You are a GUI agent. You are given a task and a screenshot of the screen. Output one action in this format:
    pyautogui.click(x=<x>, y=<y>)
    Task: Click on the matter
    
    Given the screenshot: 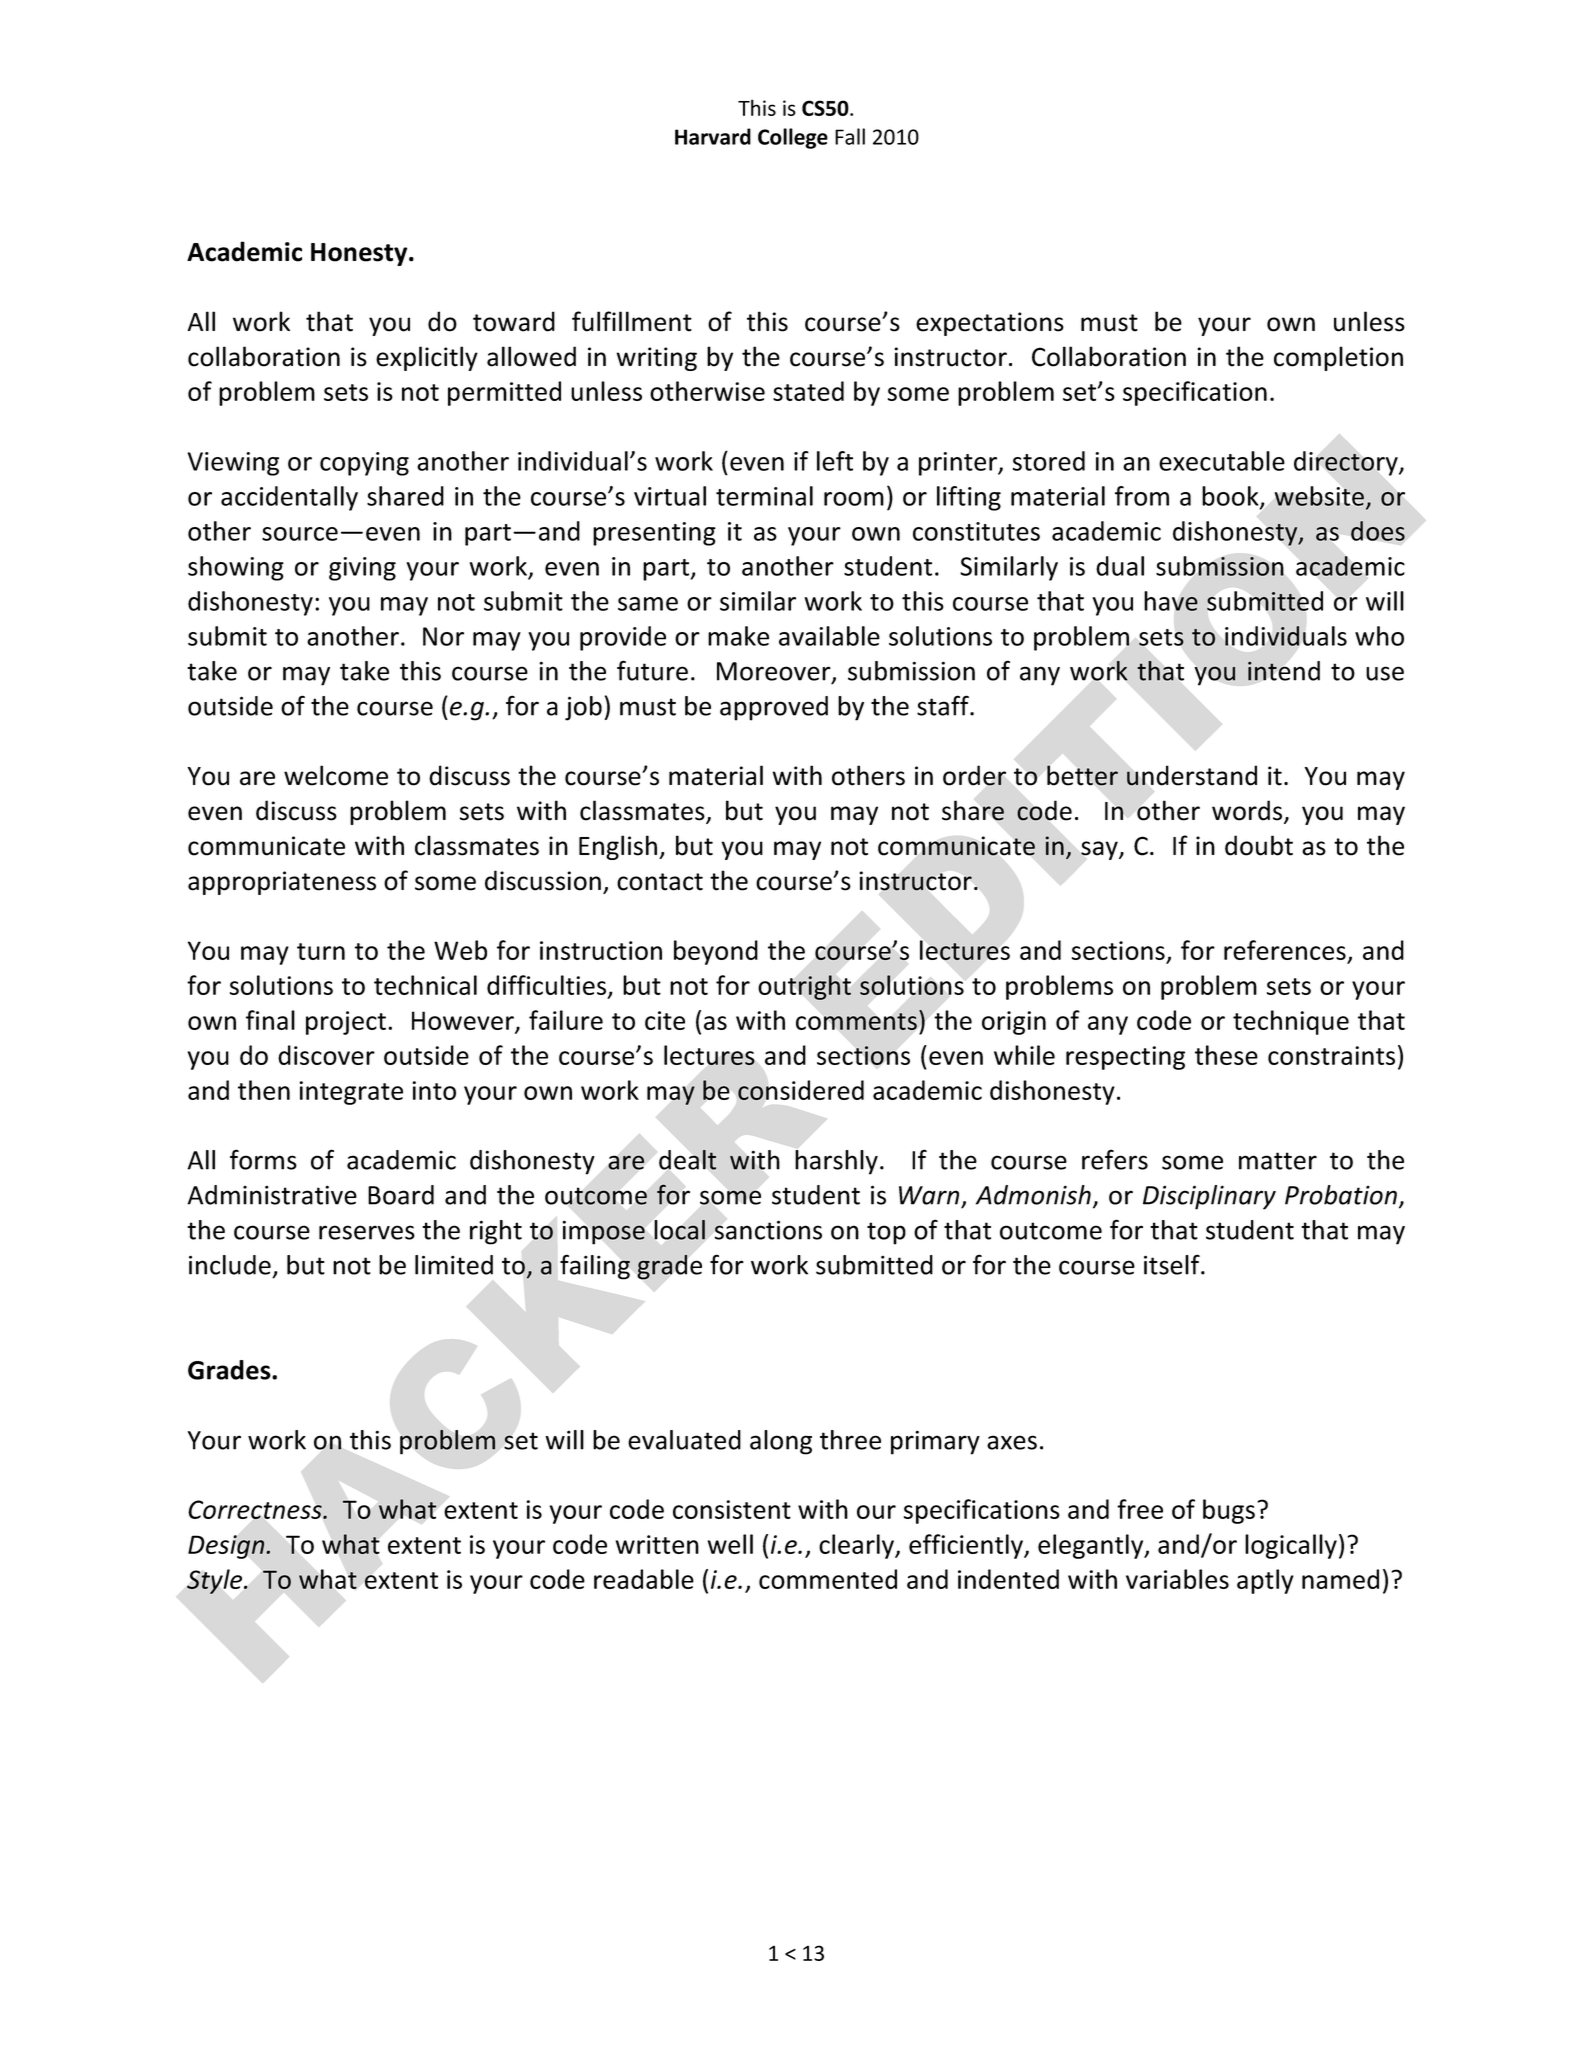 What is the action you would take?
    pyautogui.click(x=1278, y=1161)
